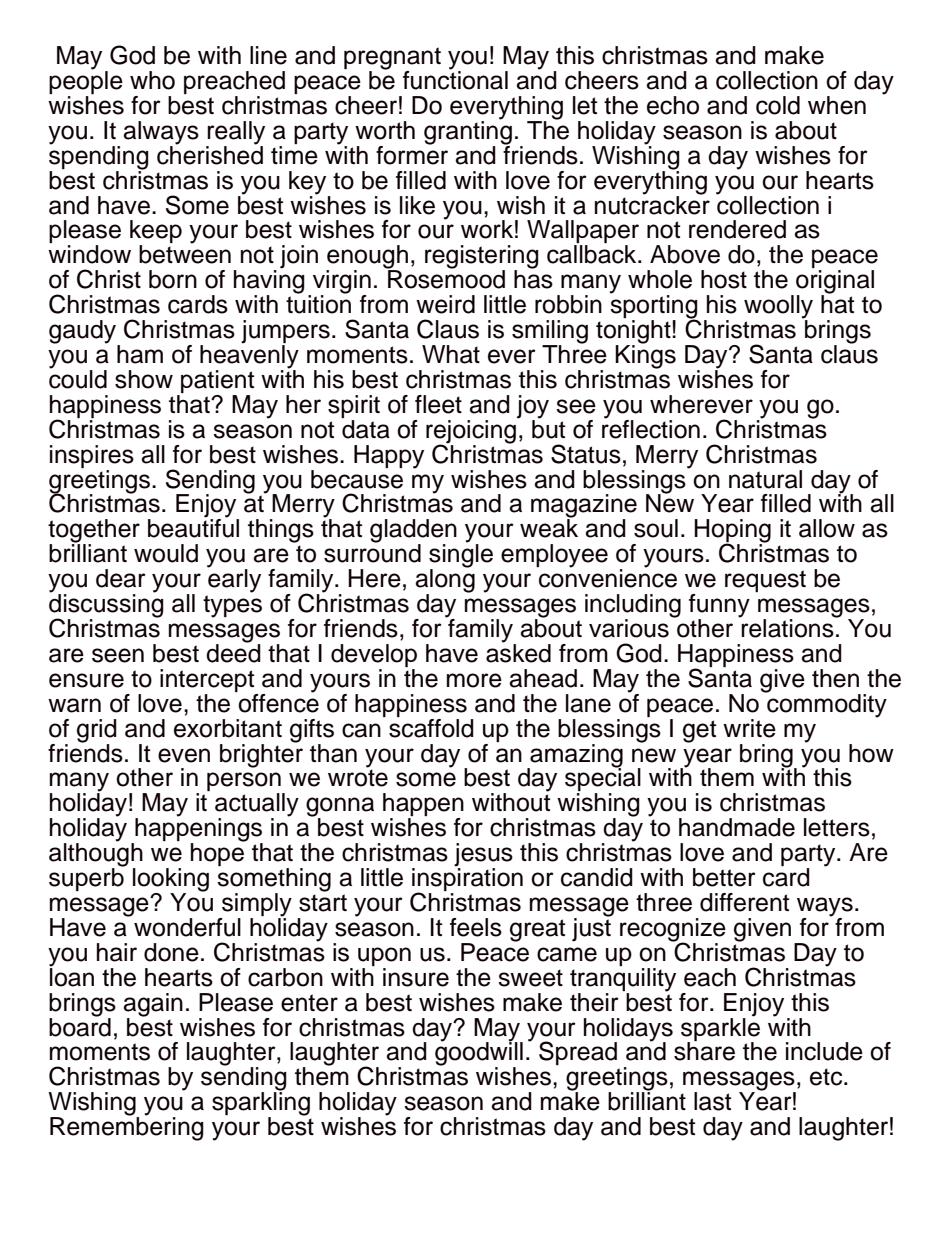  Describe the element at coordinates (479, 1054) in the document. I see `goodwill` at that location.
